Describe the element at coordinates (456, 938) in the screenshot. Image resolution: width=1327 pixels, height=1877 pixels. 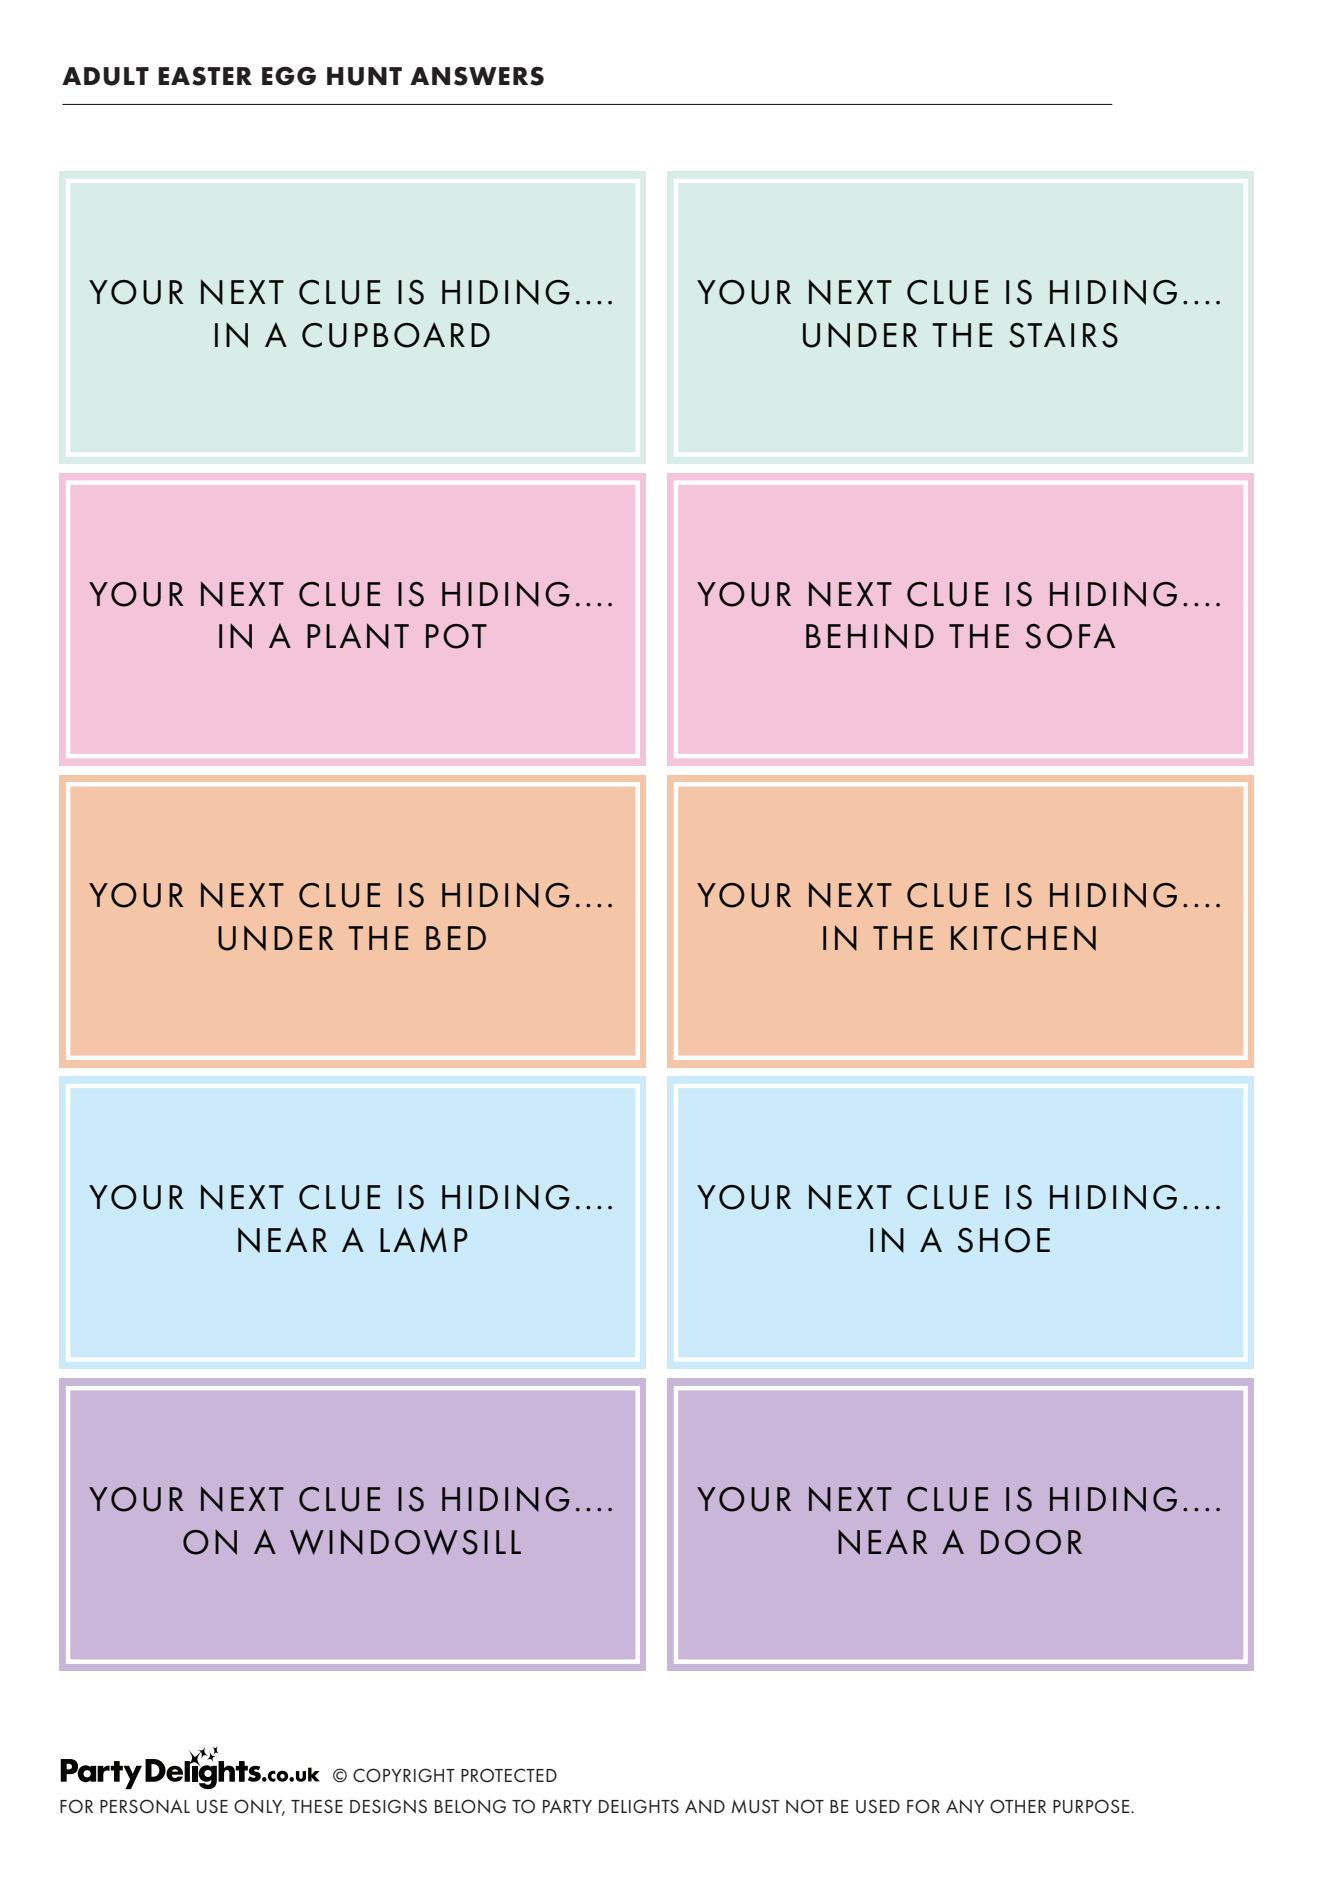
I see `BED` at that location.
